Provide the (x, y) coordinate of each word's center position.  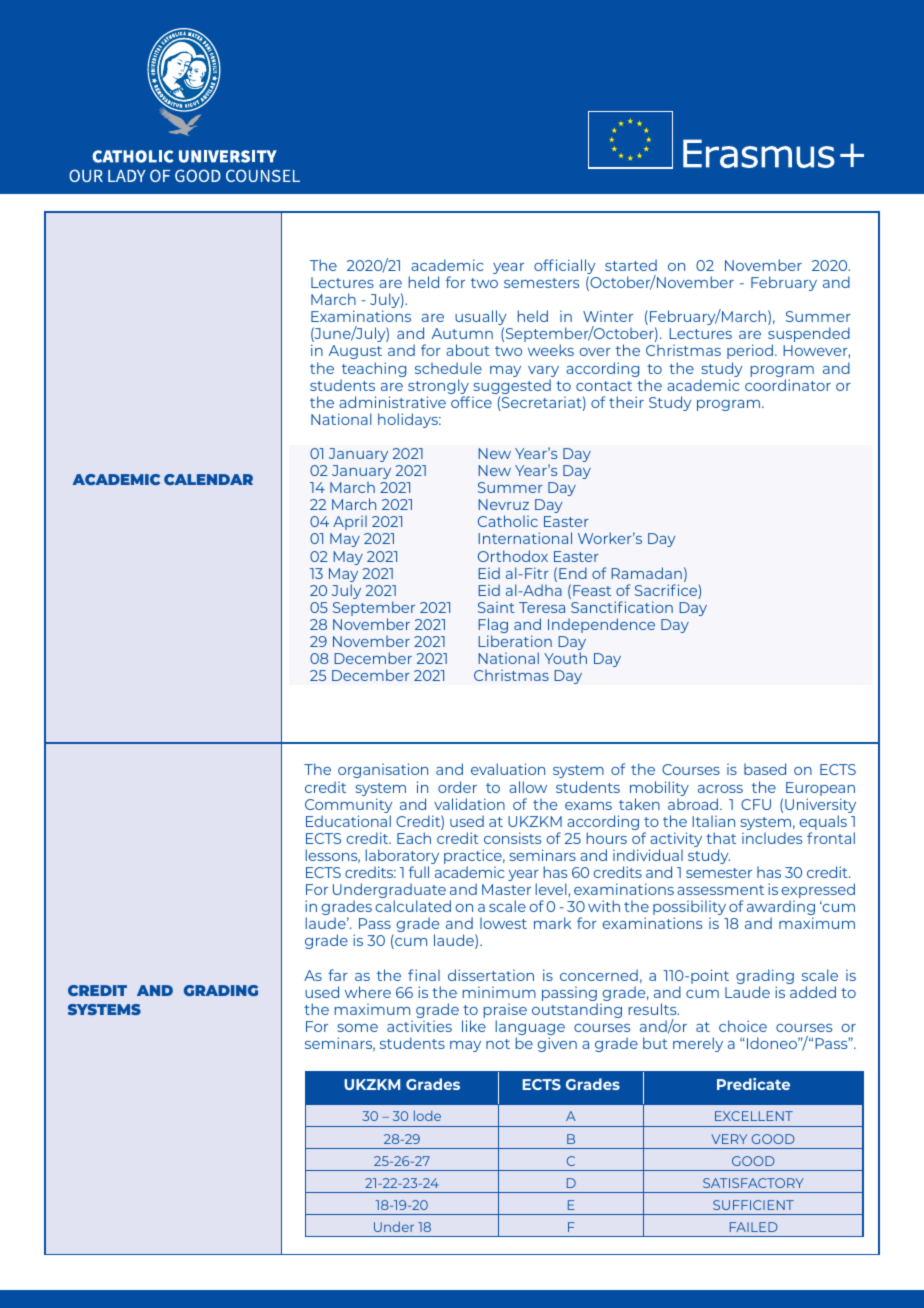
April (350, 523)
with (604, 906)
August (355, 352)
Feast (592, 590)
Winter (608, 316)
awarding (781, 909)
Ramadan (646, 573)
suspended (809, 336)
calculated (413, 906)
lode (427, 1116)
